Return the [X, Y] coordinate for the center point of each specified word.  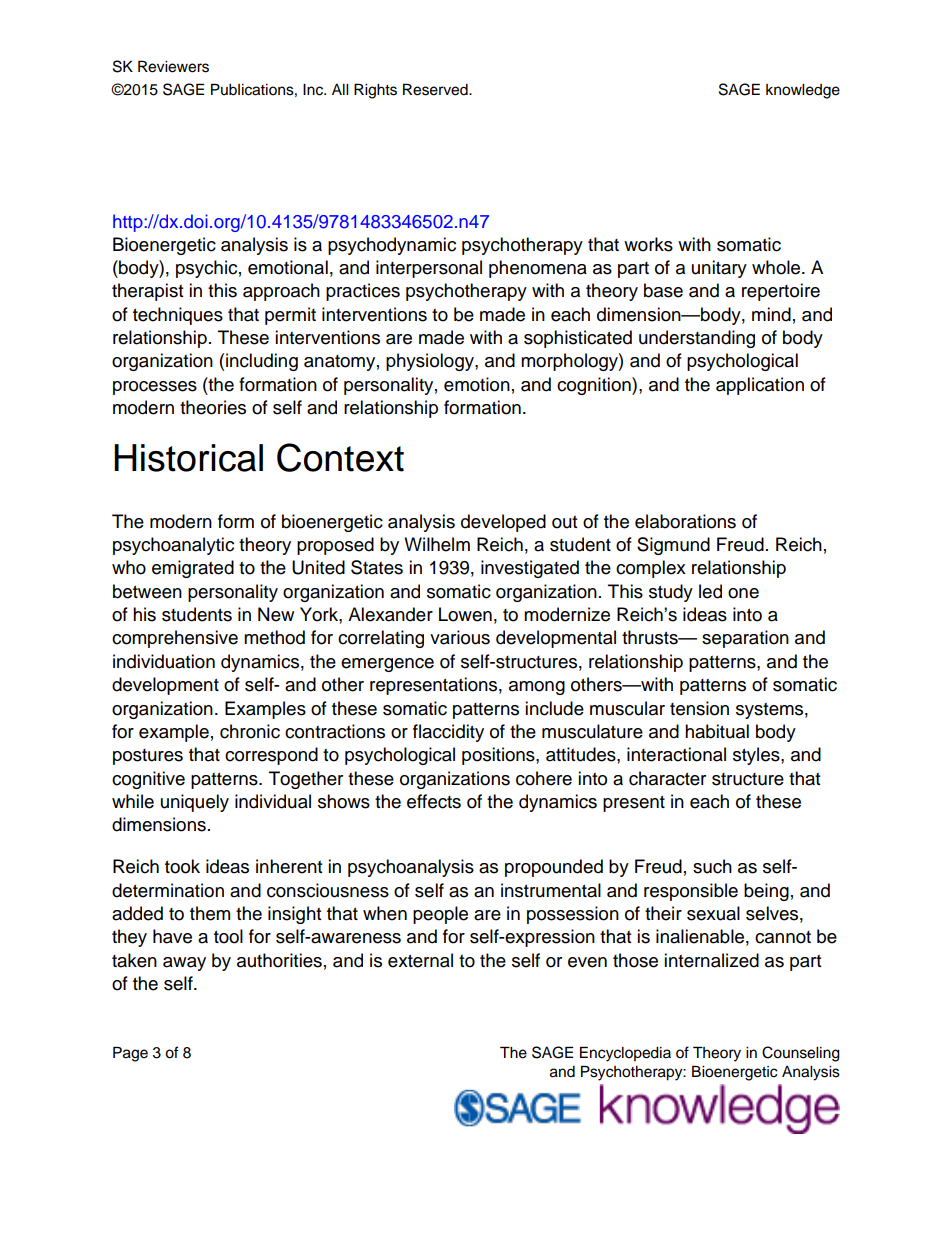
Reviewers [173, 66]
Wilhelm [437, 544]
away [184, 964]
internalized [711, 960]
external [420, 960]
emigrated [193, 569]
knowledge [803, 91]
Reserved [436, 89]
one [743, 593]
